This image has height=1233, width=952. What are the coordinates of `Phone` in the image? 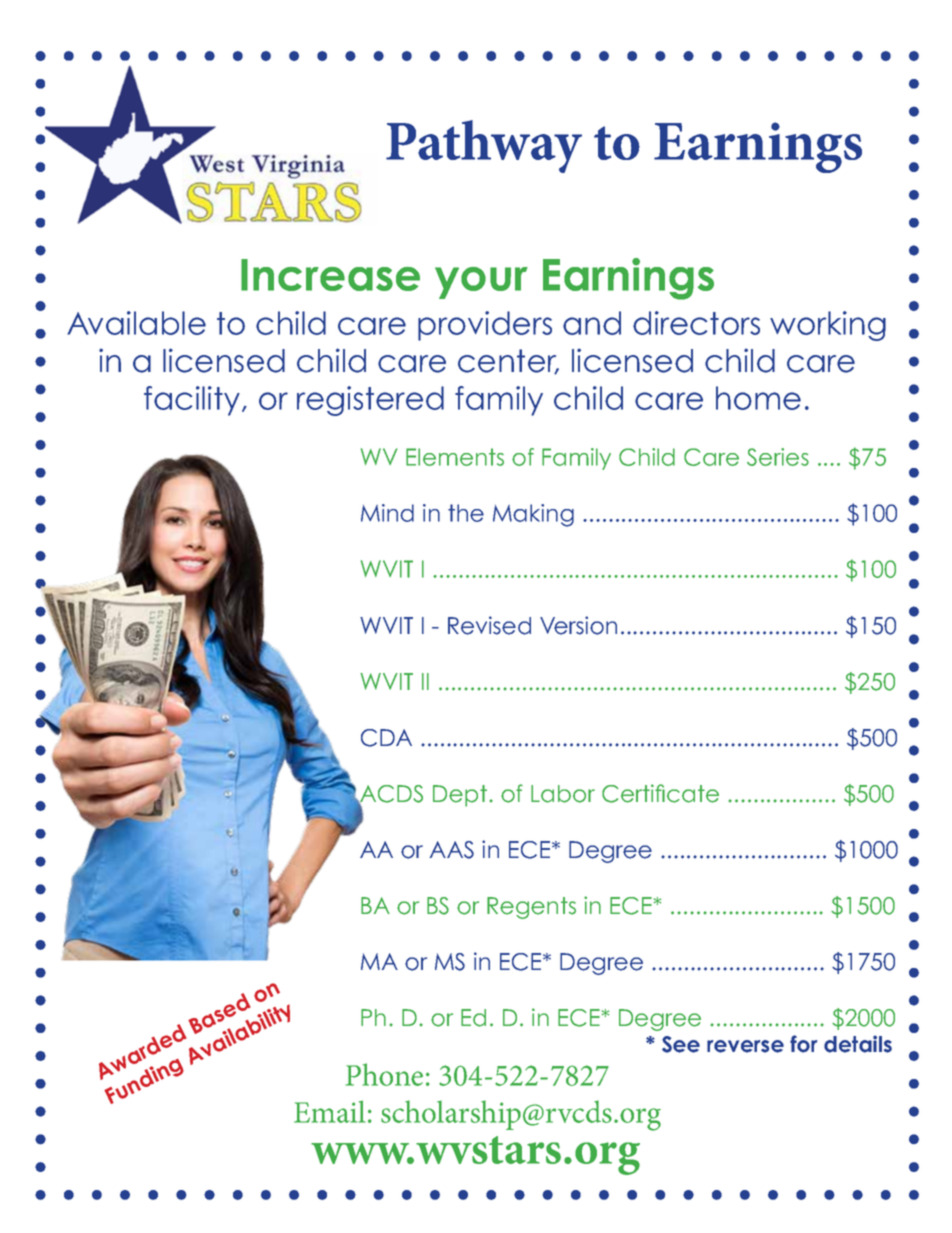 It's located at (384, 1074).
